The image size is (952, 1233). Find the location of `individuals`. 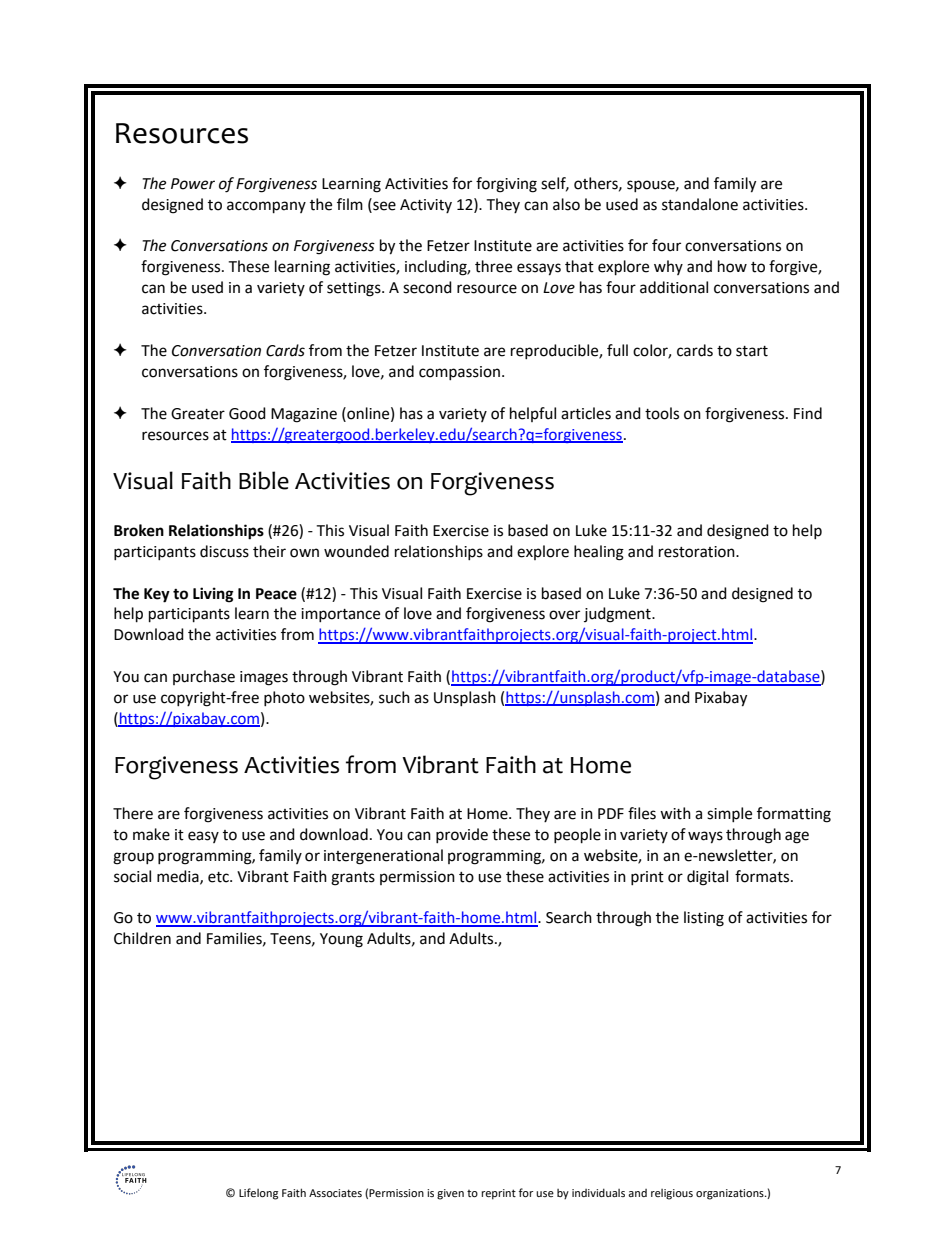

individuals is located at coordinates (598, 1192).
